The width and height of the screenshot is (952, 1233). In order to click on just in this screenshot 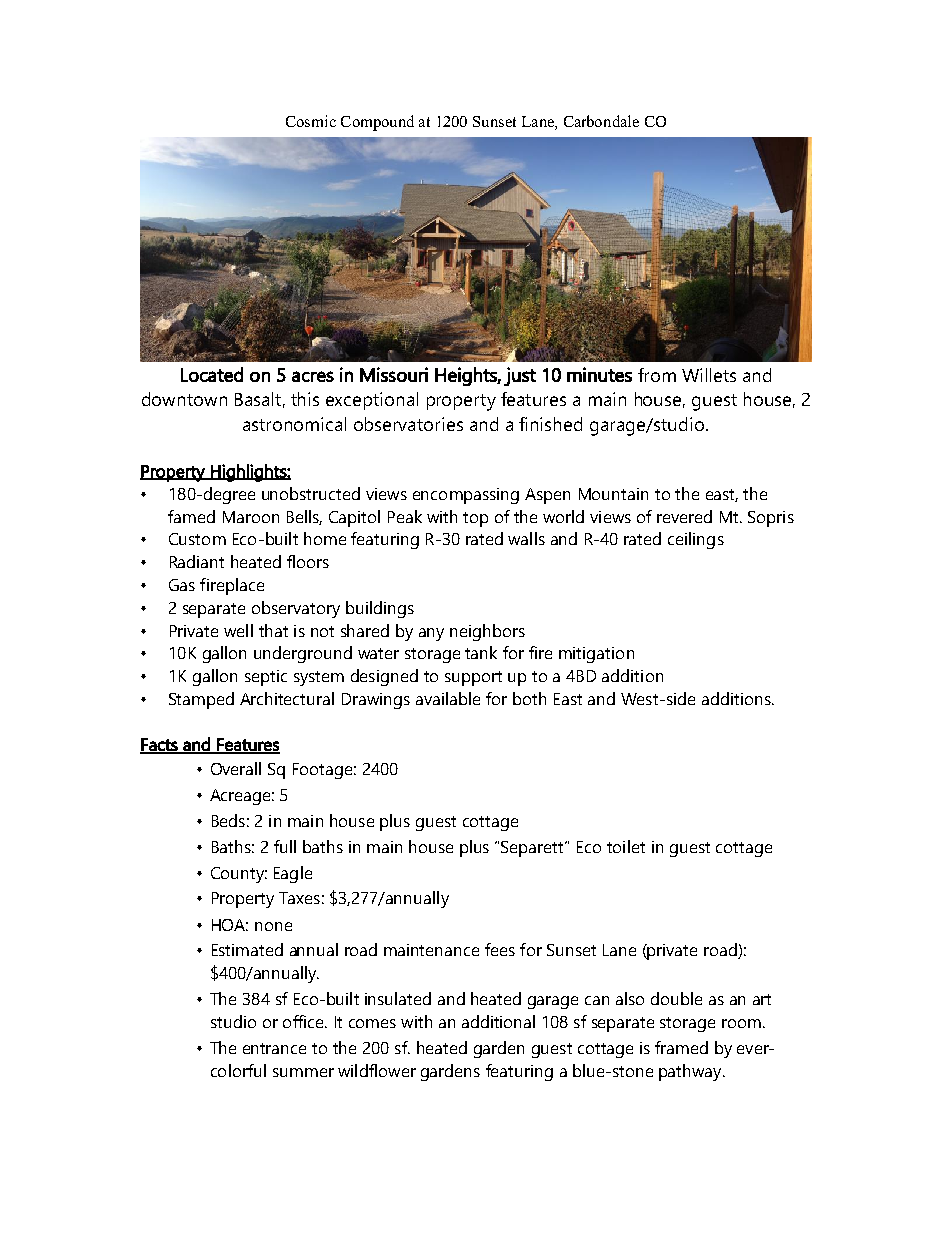, I will do `click(520, 376)`.
